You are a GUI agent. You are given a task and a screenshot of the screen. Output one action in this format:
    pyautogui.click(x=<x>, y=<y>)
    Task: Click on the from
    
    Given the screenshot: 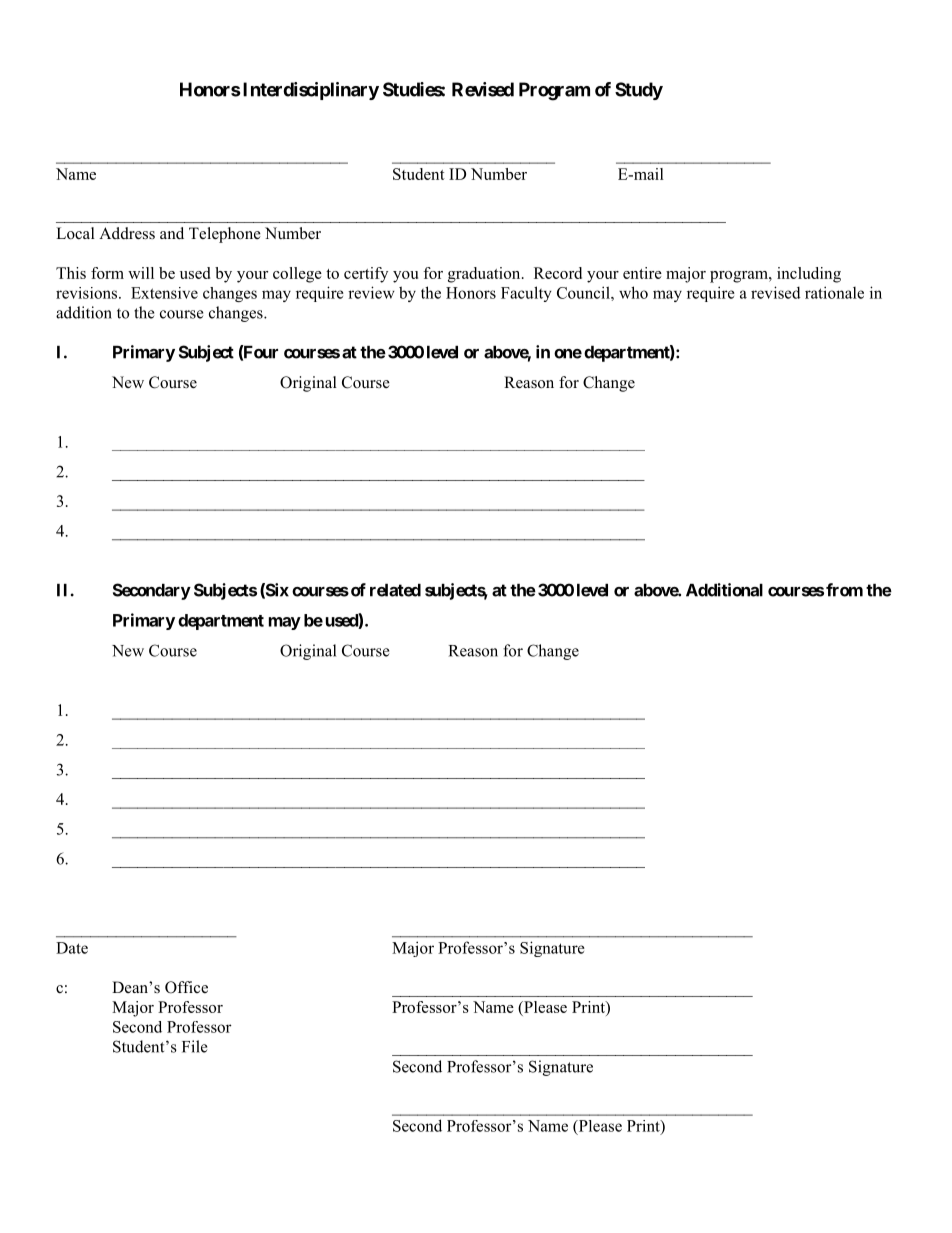 What is the action you would take?
    pyautogui.click(x=844, y=590)
